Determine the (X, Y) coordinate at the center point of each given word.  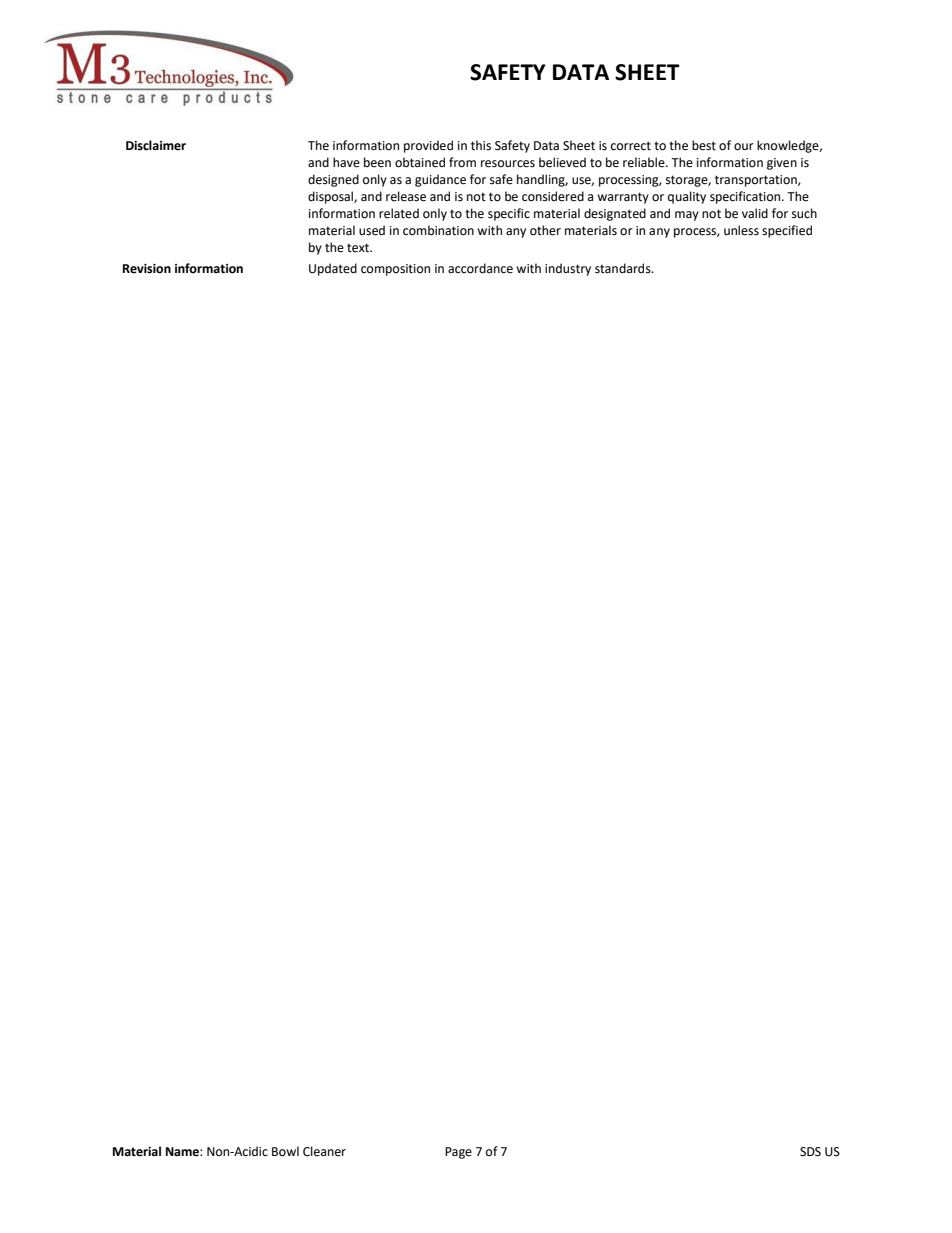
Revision (147, 269)
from (462, 162)
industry (568, 269)
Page (458, 1153)
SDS (810, 1152)
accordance (480, 268)
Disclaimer (156, 145)
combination (438, 230)
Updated (333, 269)
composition (395, 270)
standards (624, 268)
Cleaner (324, 1151)
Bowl (285, 1151)
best (704, 145)
